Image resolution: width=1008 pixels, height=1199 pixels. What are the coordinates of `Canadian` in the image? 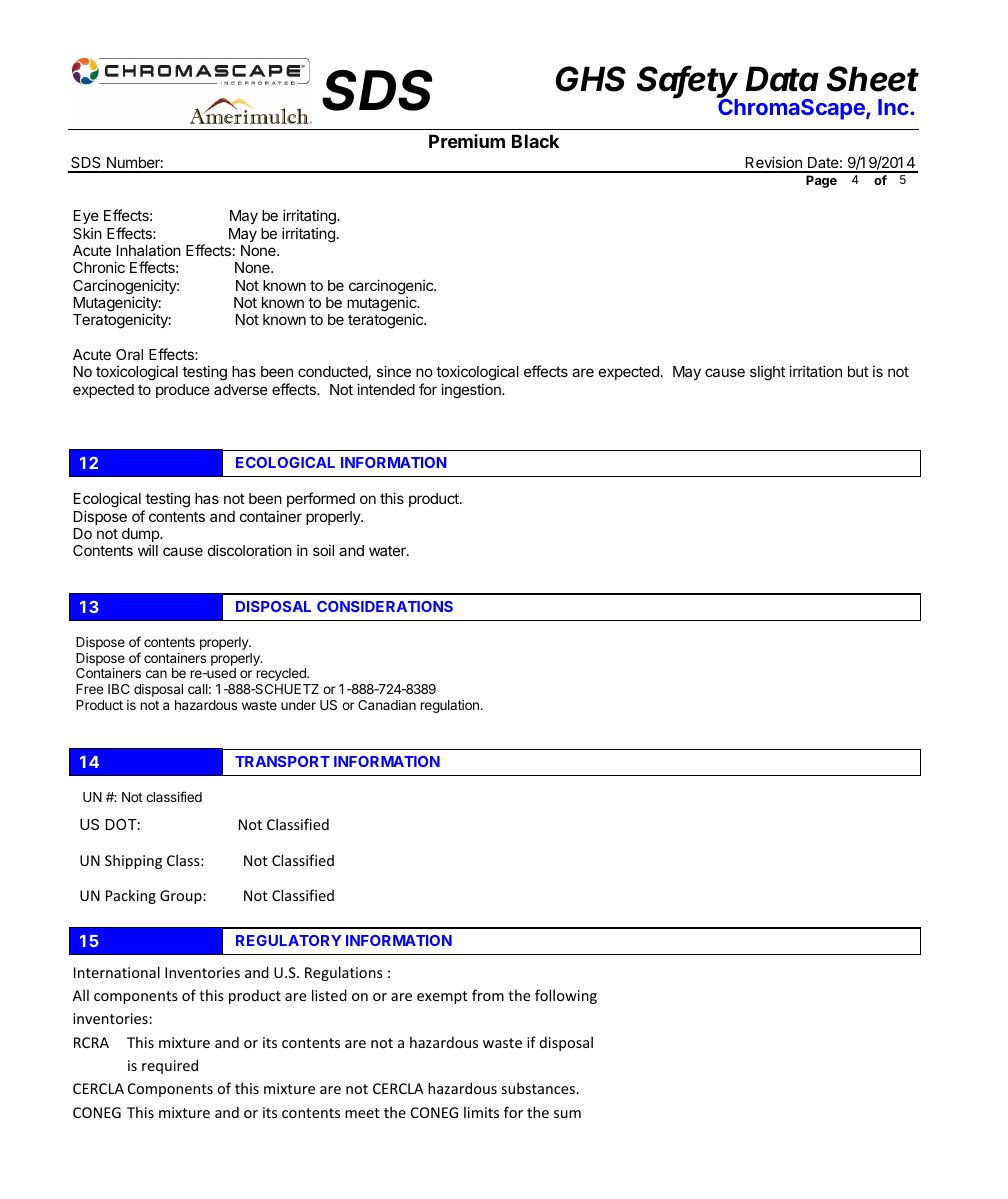 It's located at (387, 705).
